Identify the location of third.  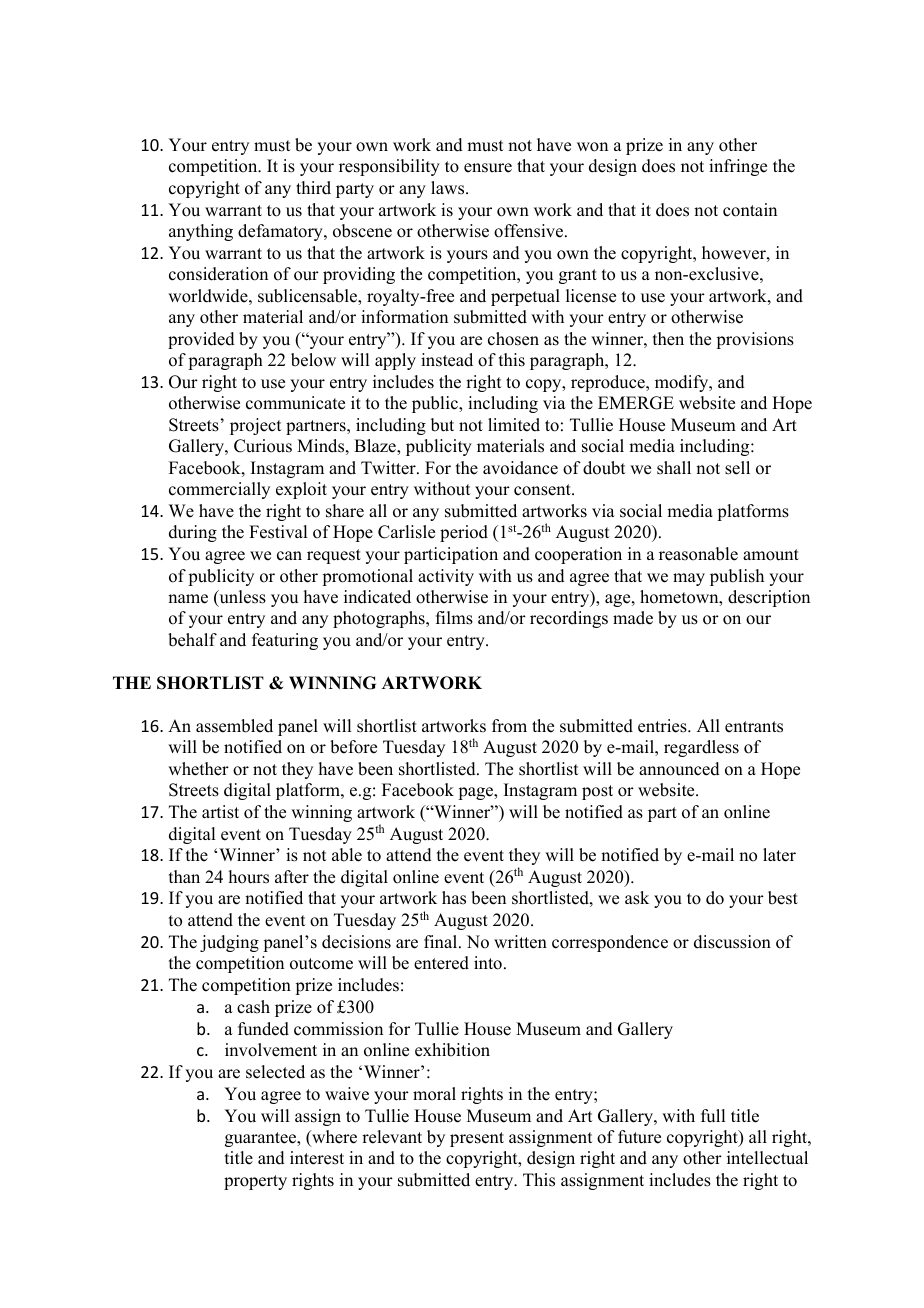
(313, 188).
